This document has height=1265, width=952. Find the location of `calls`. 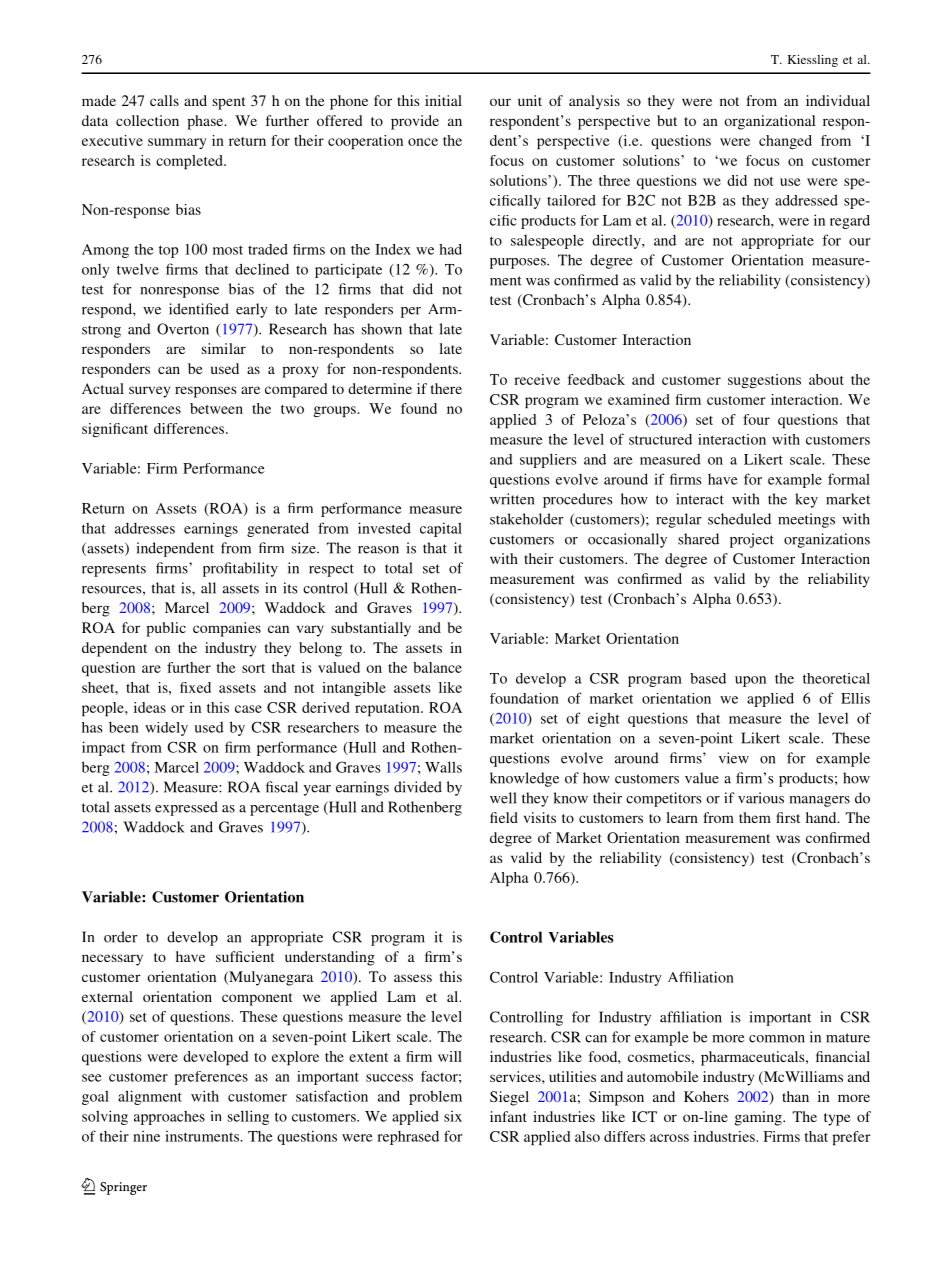

calls is located at coordinates (164, 100).
